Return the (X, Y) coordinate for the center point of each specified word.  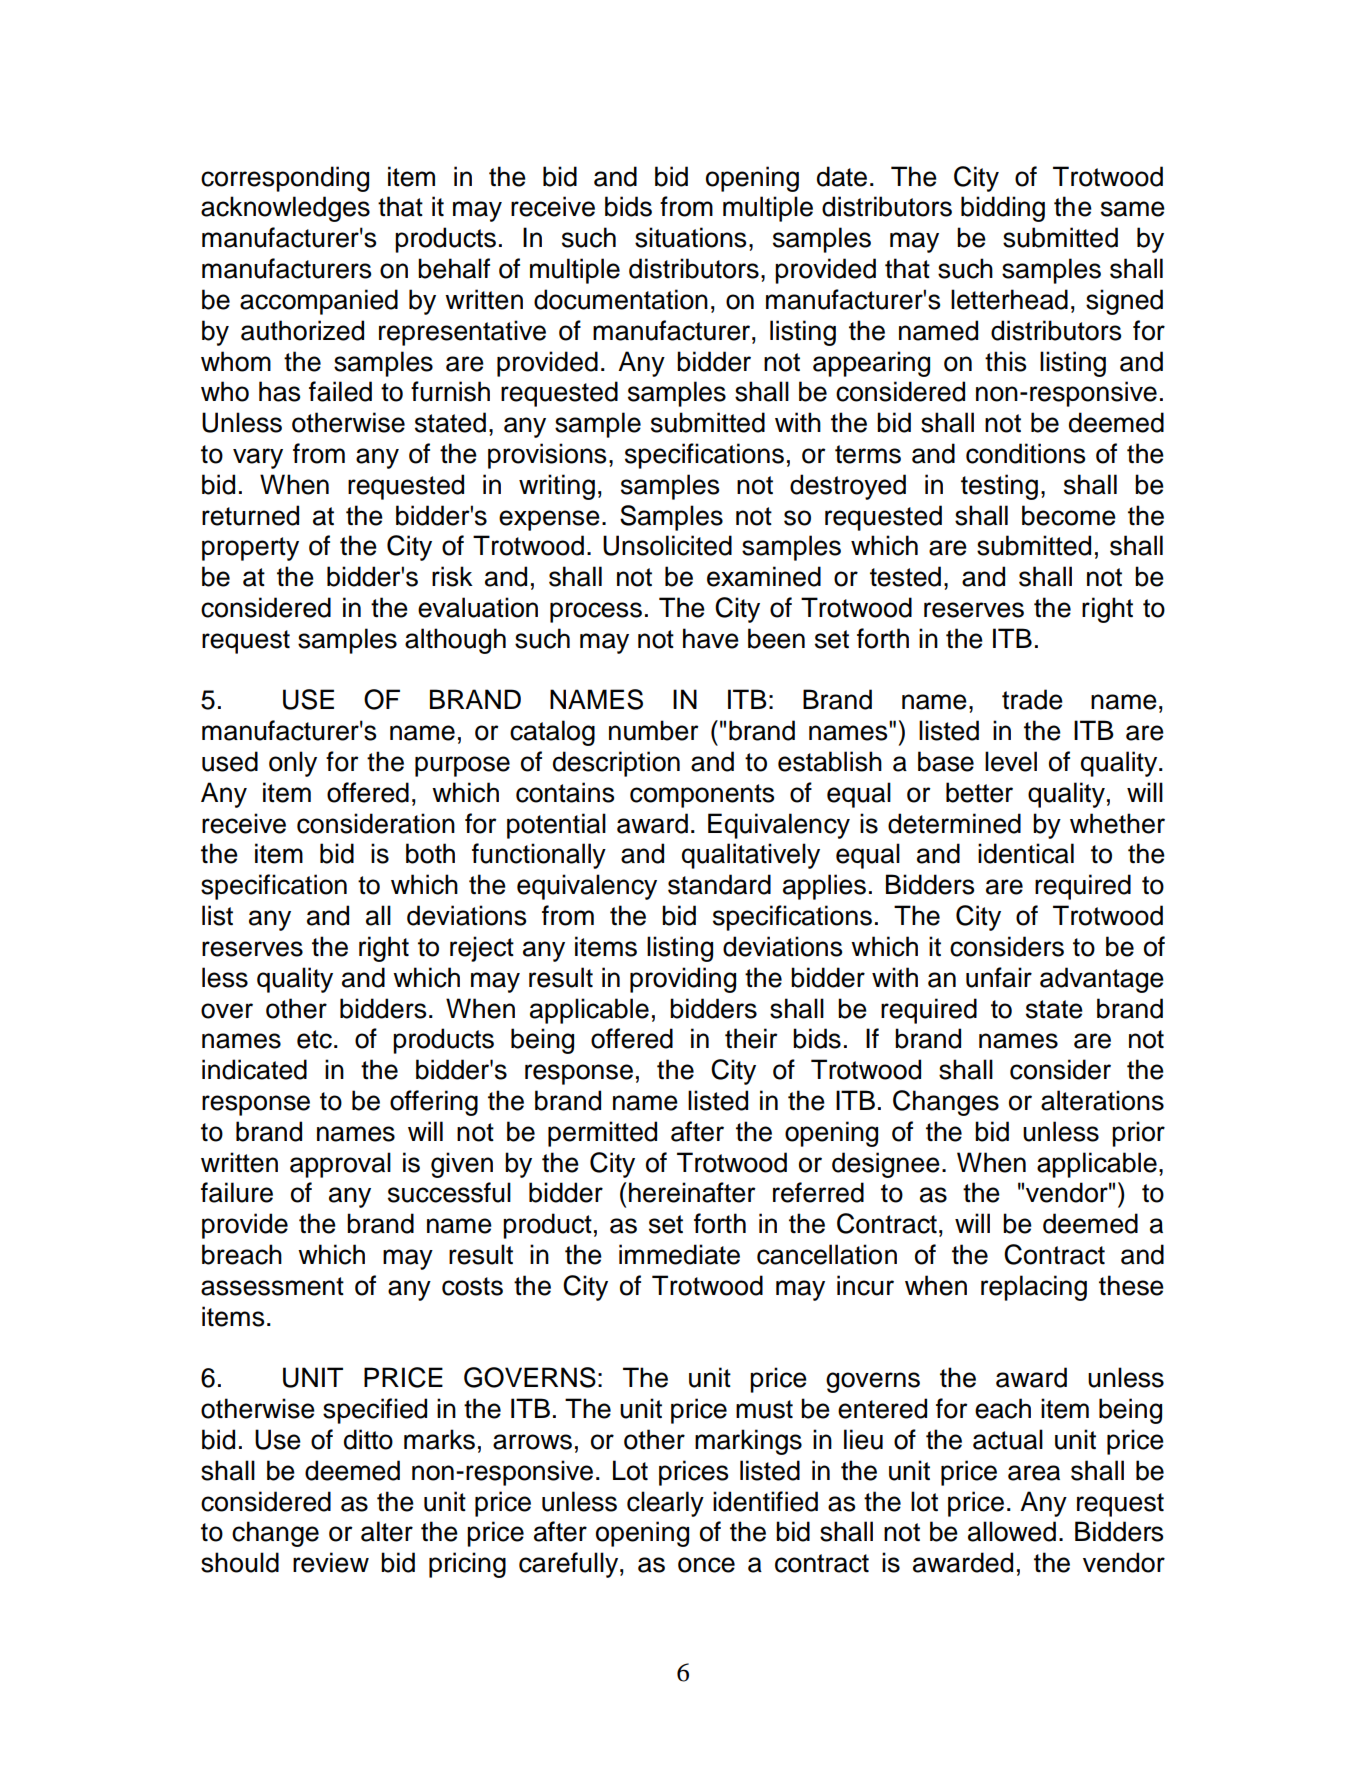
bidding (1003, 209)
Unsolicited (667, 545)
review (331, 1562)
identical (1026, 853)
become (1069, 515)
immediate (679, 1254)
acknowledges (285, 209)
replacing (1034, 1288)
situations (690, 237)
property (250, 549)
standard (719, 884)
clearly (665, 1504)
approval (340, 1165)
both (430, 853)
